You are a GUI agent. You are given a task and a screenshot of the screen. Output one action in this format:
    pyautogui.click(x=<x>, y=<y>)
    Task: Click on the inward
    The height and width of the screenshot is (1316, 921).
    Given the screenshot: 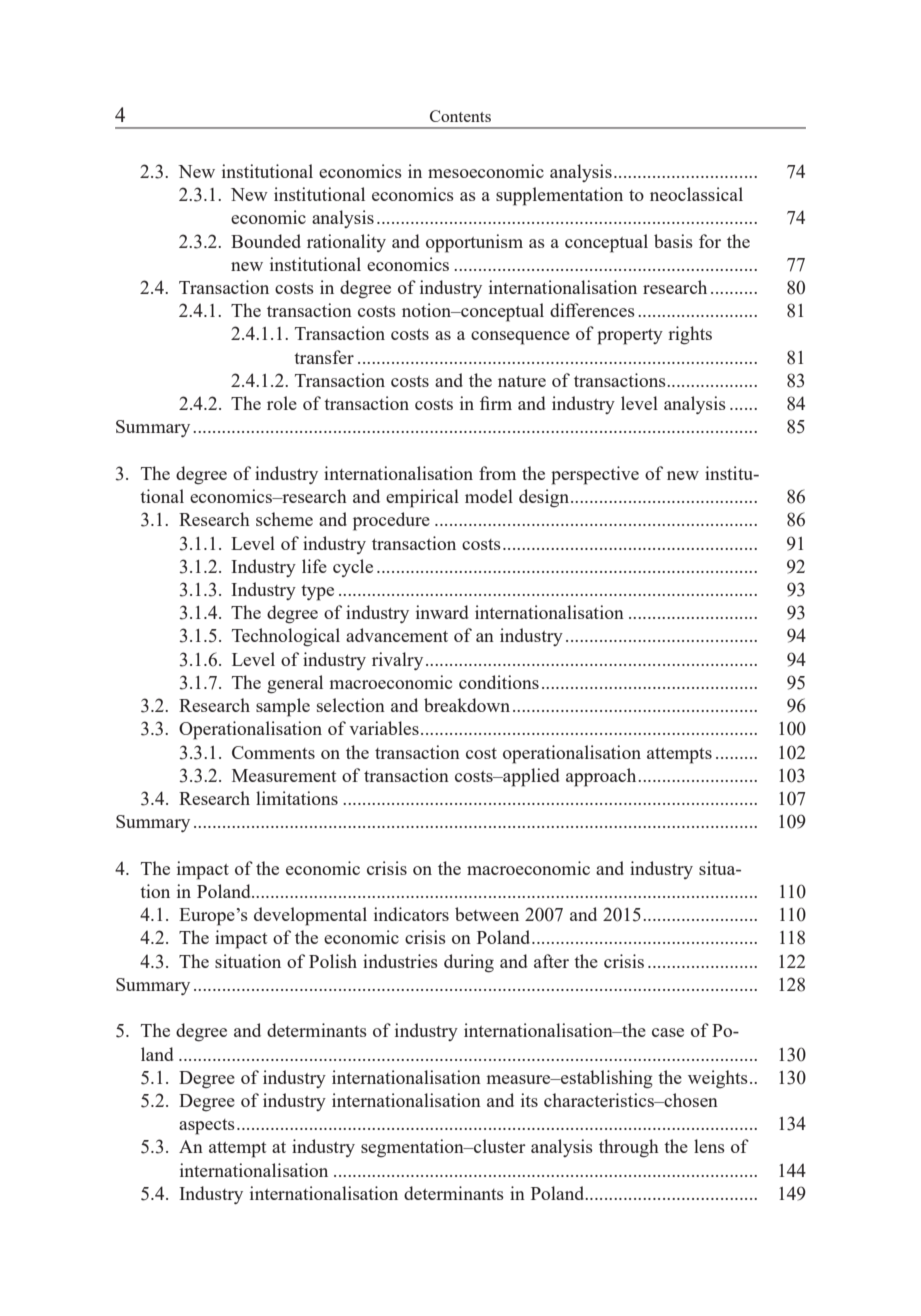 What is the action you would take?
    pyautogui.click(x=442, y=612)
